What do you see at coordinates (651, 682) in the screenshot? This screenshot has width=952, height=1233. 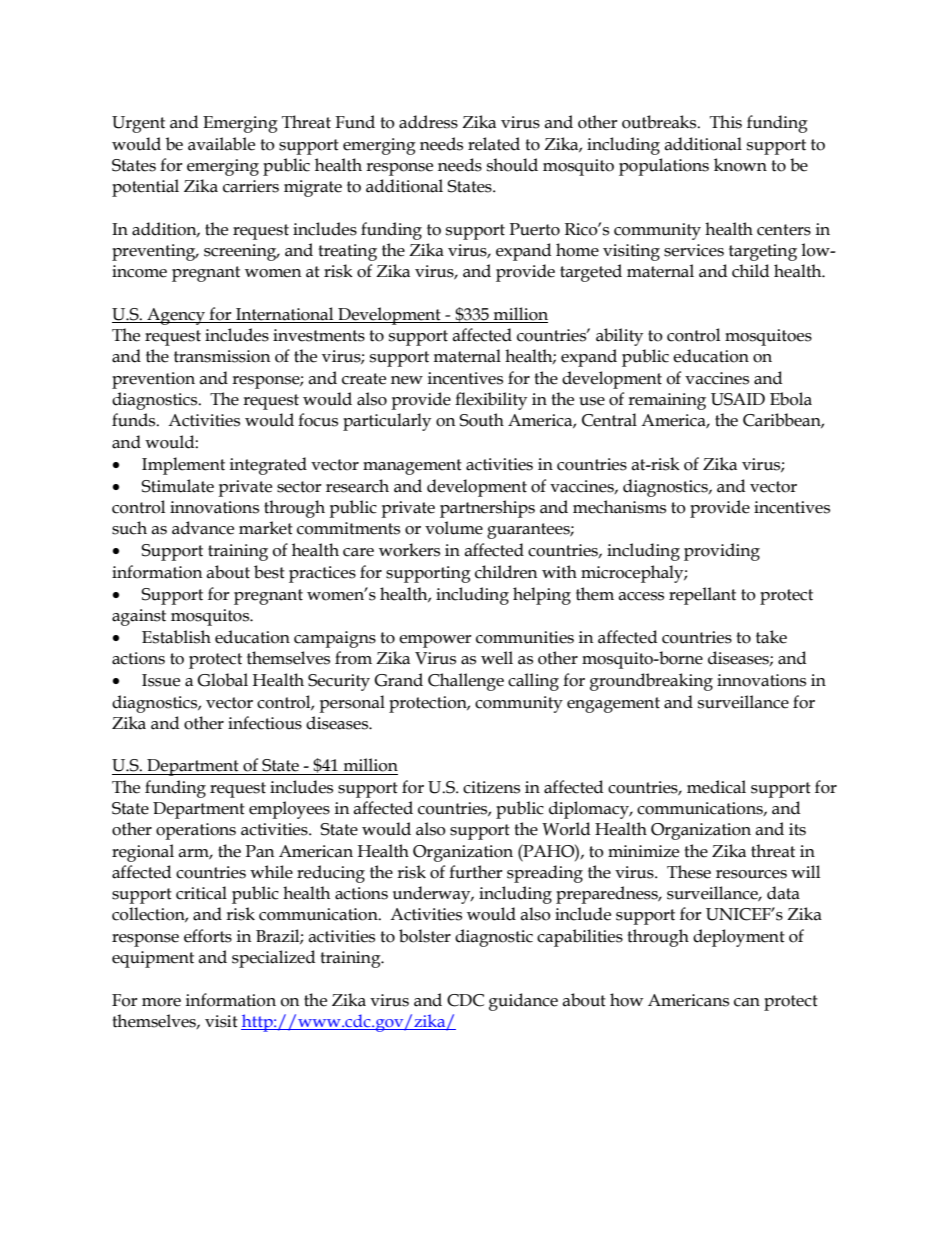 I see `groundbreaking` at bounding box center [651, 682].
